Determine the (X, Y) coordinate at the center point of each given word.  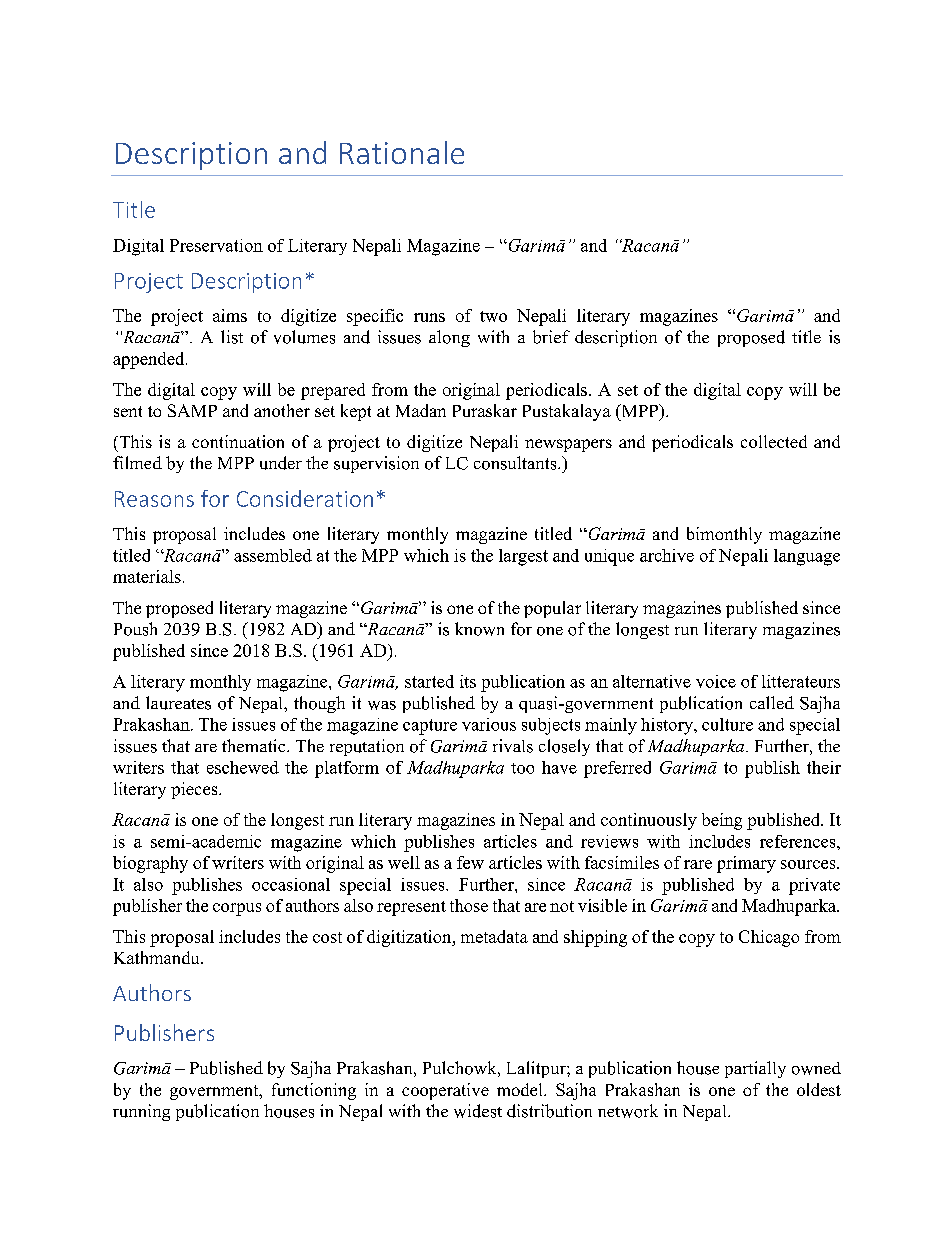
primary (746, 864)
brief (551, 337)
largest (523, 557)
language (807, 557)
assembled (273, 555)
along (449, 338)
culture (727, 724)
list (232, 337)
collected (774, 441)
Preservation (216, 245)
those (469, 905)
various (489, 724)
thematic (255, 745)
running (141, 1112)
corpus (237, 909)
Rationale (402, 152)
